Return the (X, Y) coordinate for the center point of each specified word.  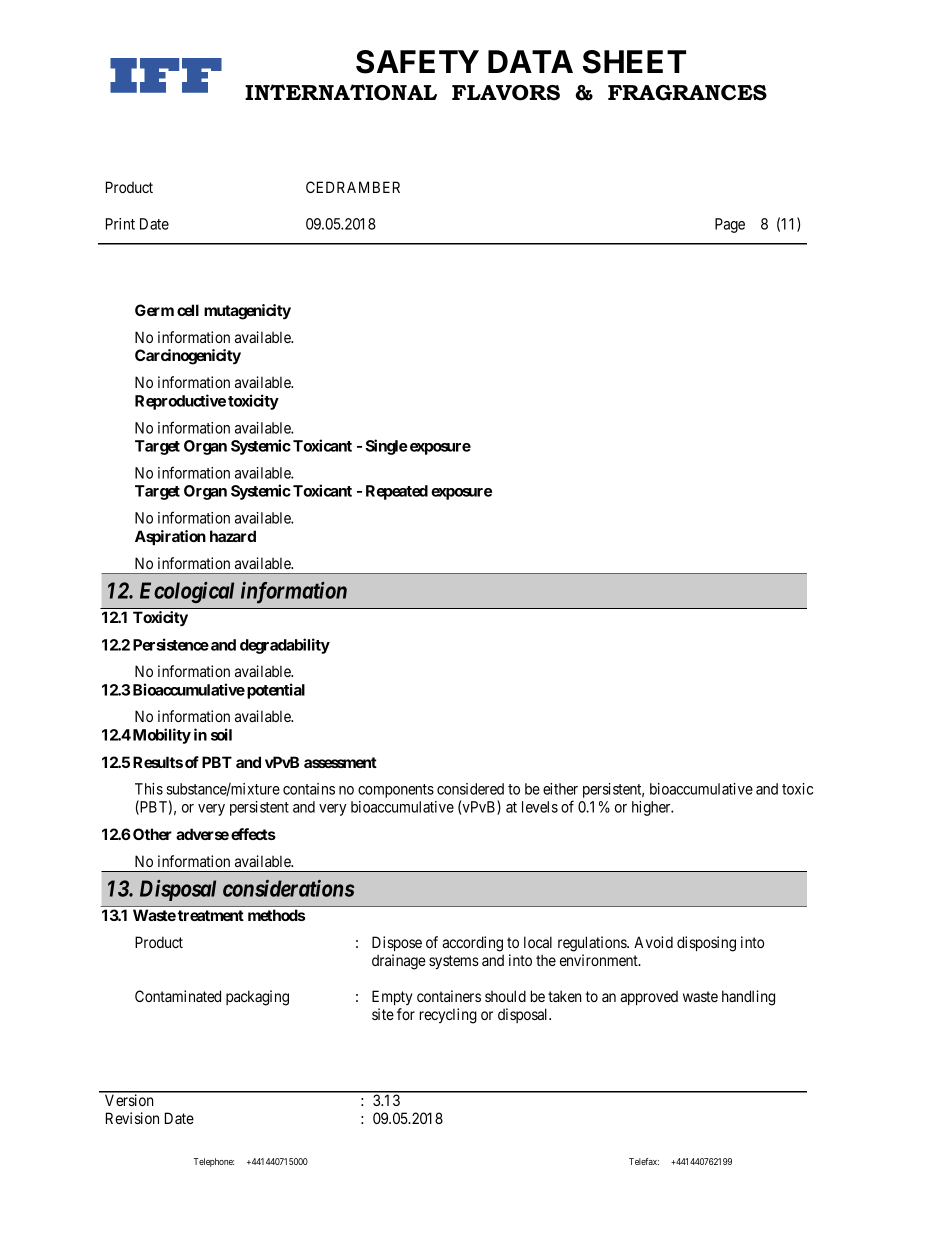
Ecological (187, 592)
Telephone (214, 1162)
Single (387, 447)
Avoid (653, 942)
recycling (448, 1016)
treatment (211, 915)
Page (730, 225)
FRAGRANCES (687, 93)
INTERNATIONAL (341, 92)
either (560, 789)
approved (649, 998)
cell (188, 310)
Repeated (397, 492)
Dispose (397, 943)
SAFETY (417, 62)
